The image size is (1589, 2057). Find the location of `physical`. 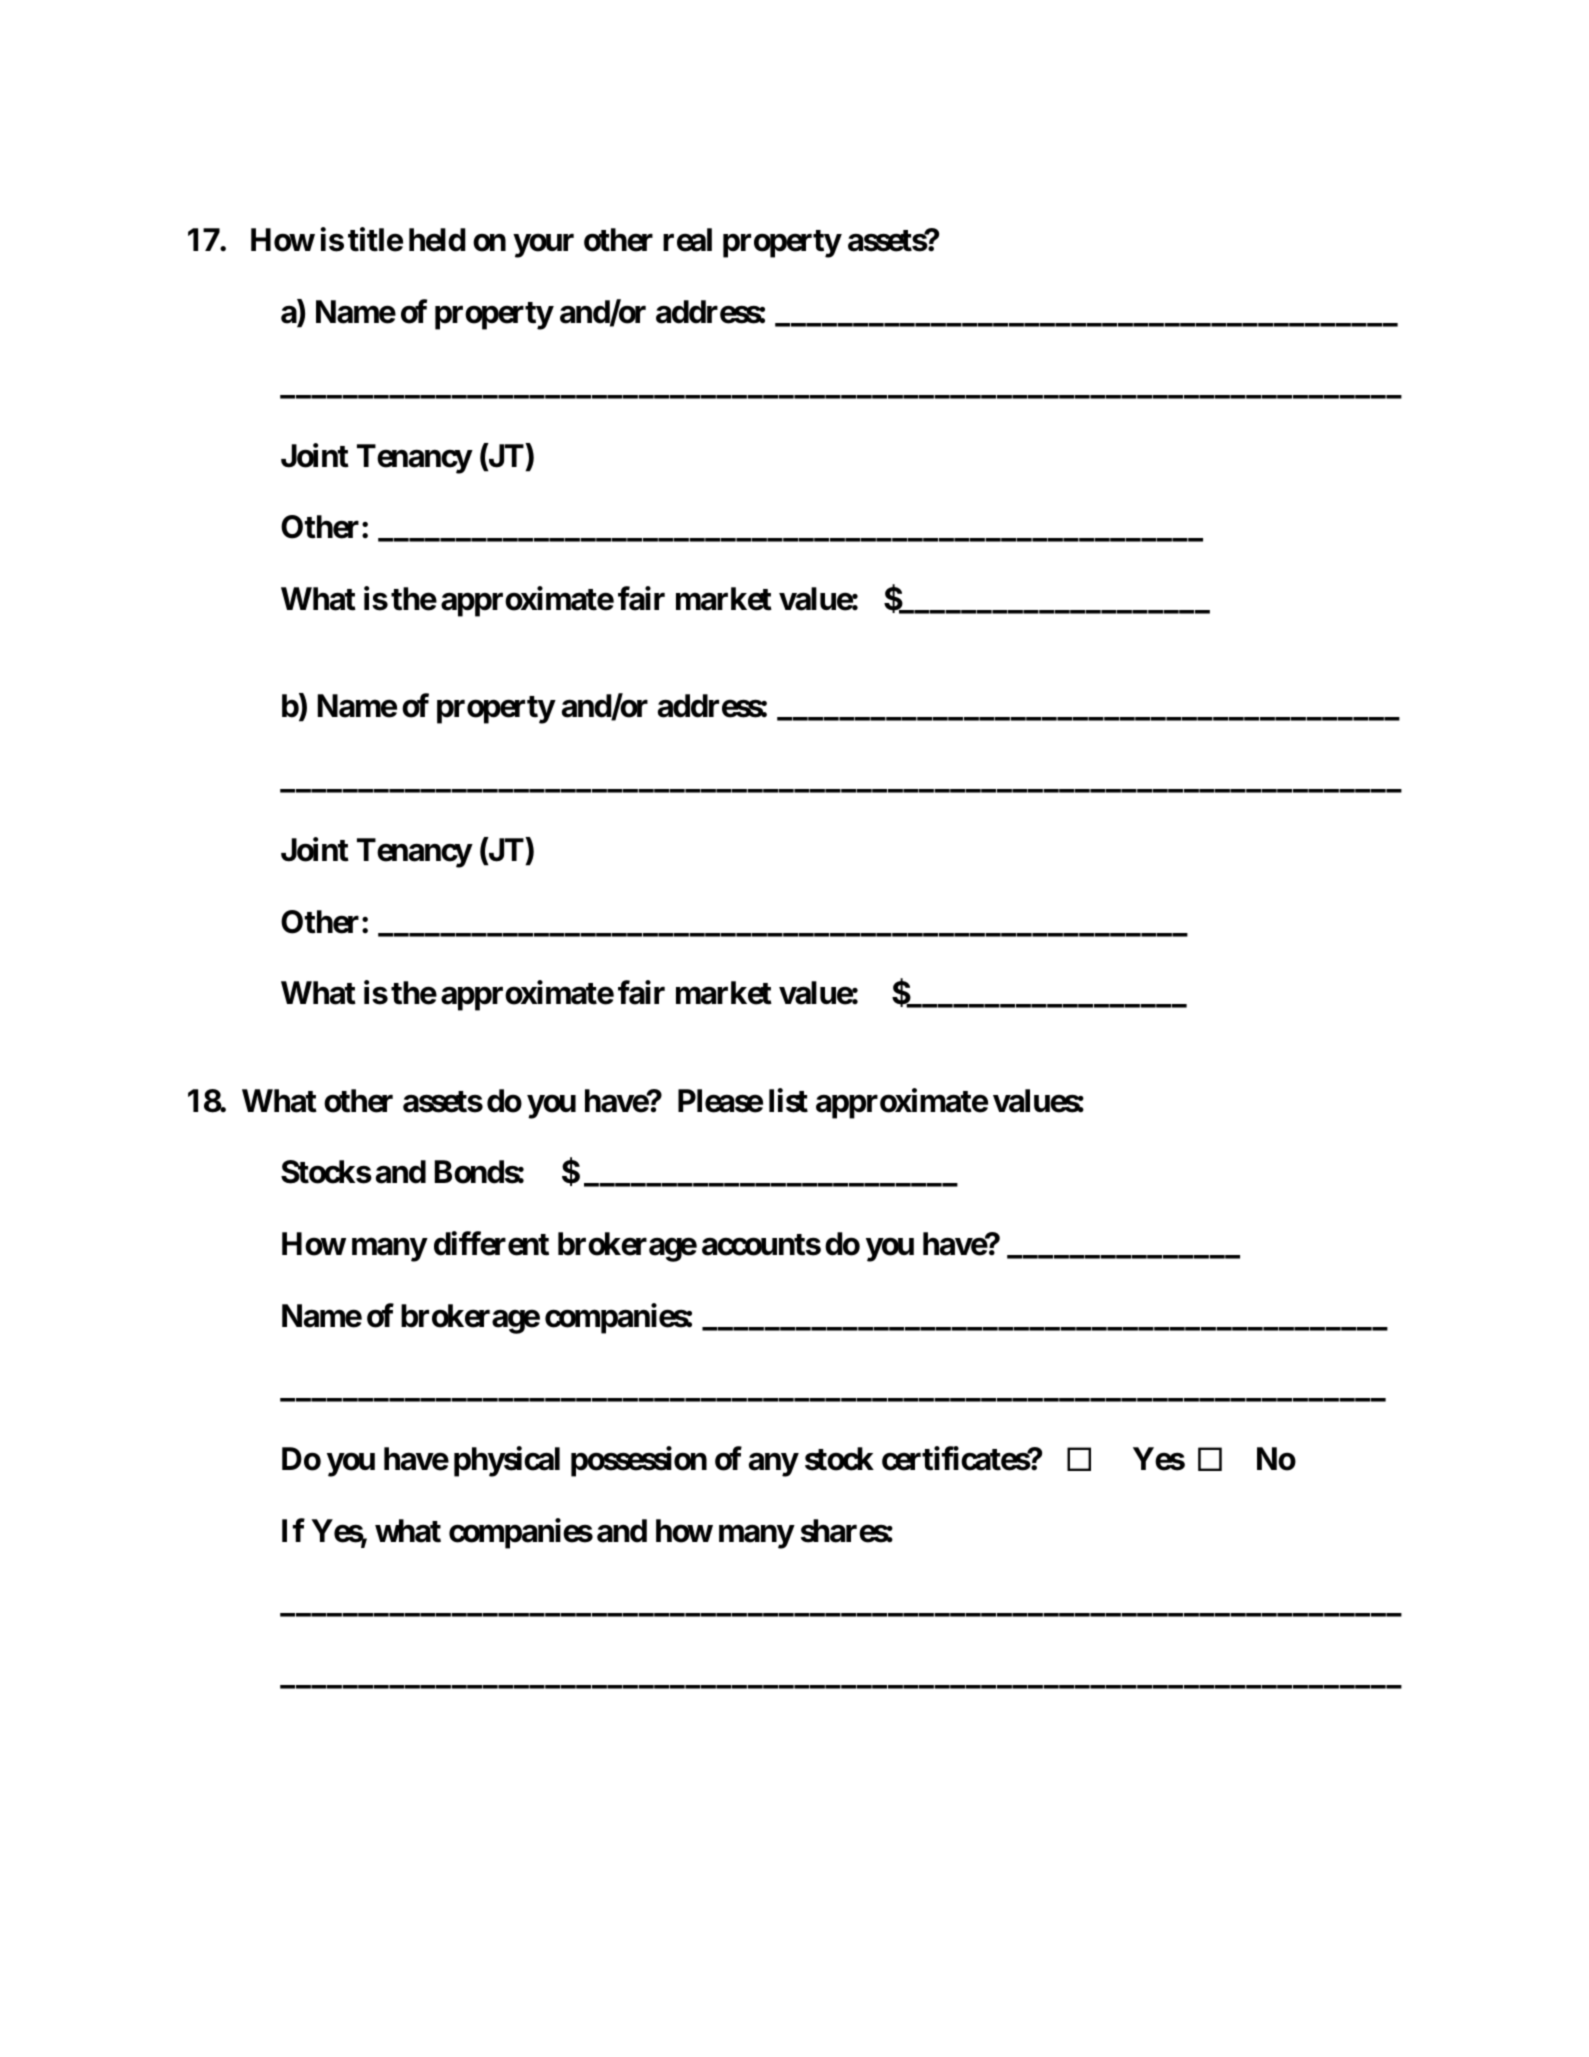

physical is located at coordinates (507, 1462).
